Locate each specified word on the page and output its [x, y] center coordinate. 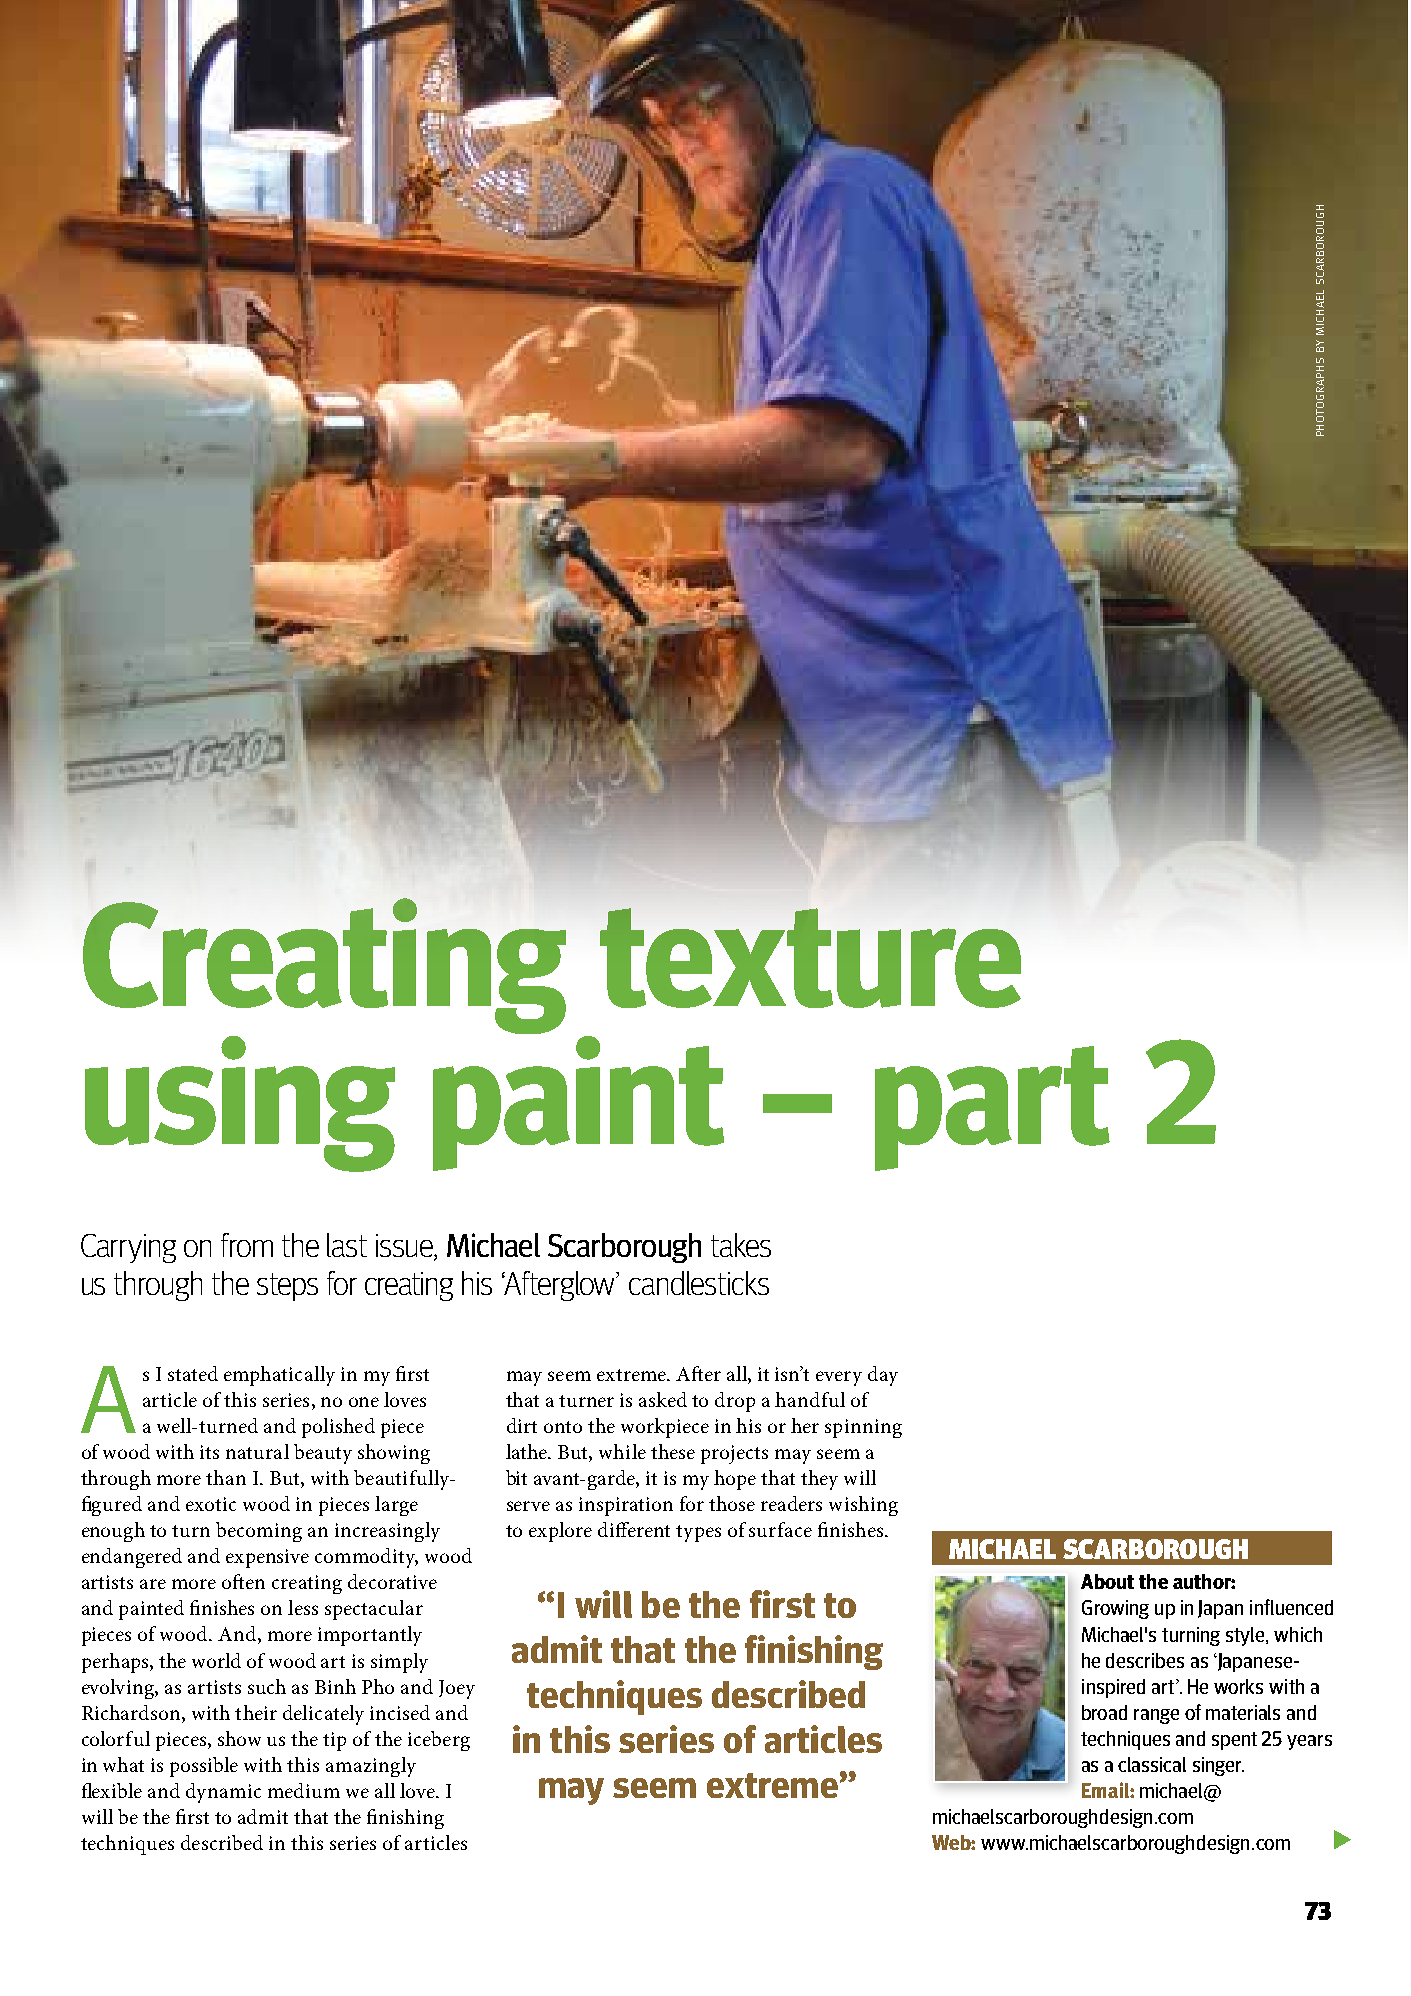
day [883, 1376]
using [240, 1104]
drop [735, 1402]
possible [204, 1767]
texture [810, 958]
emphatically [279, 1376]
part [992, 1108]
